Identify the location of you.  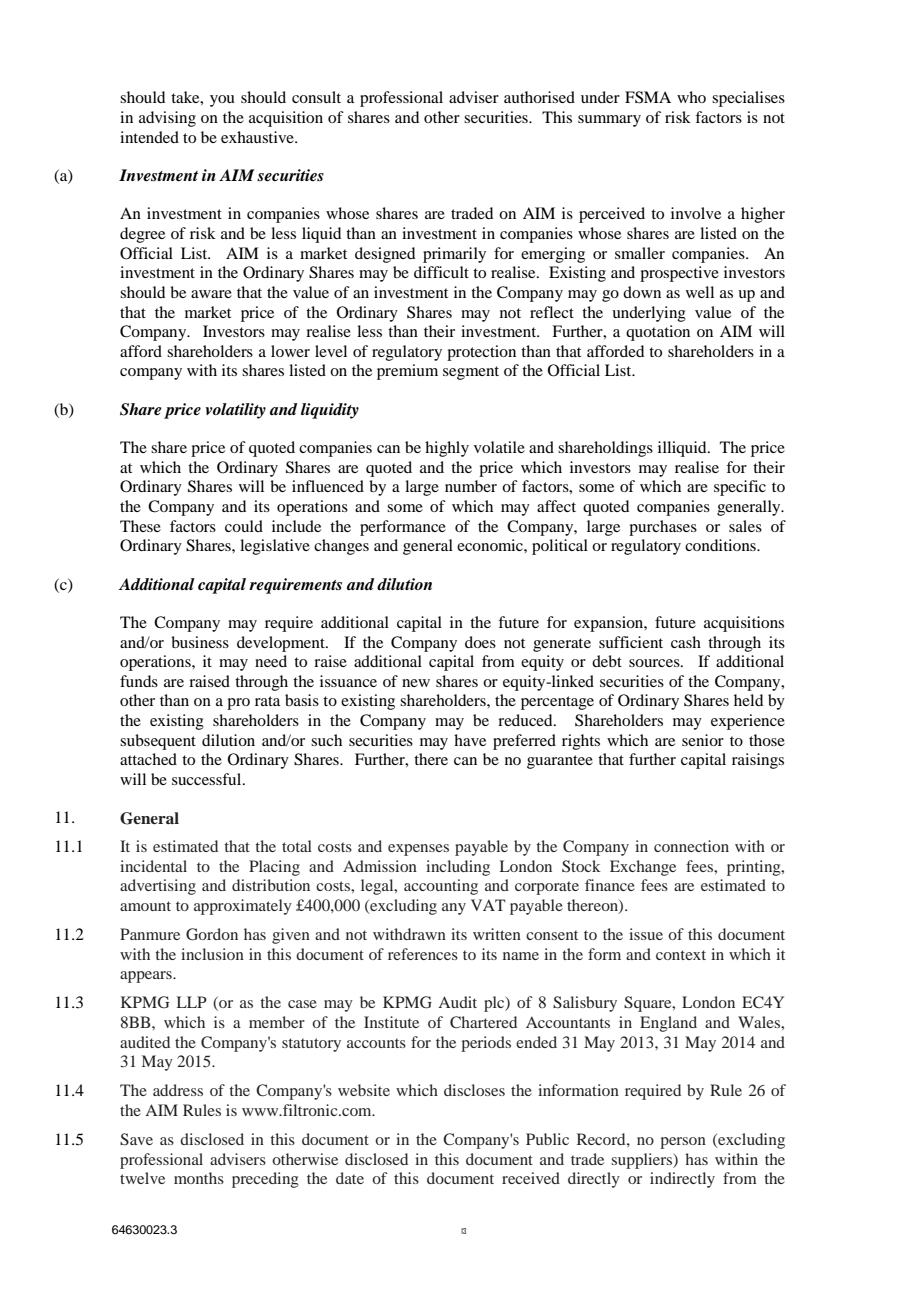
(222, 101).
